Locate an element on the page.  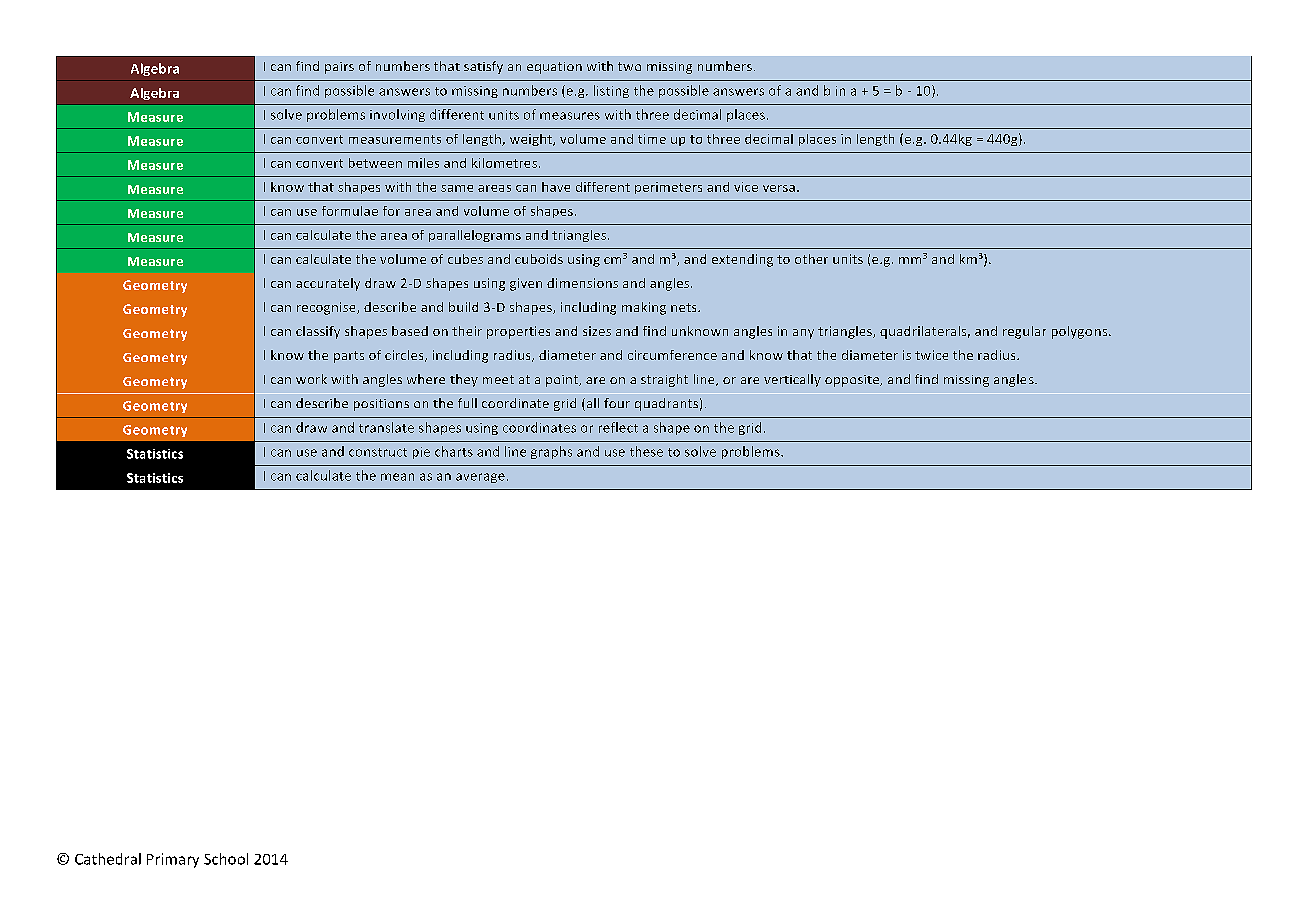
these is located at coordinates (646, 451).
